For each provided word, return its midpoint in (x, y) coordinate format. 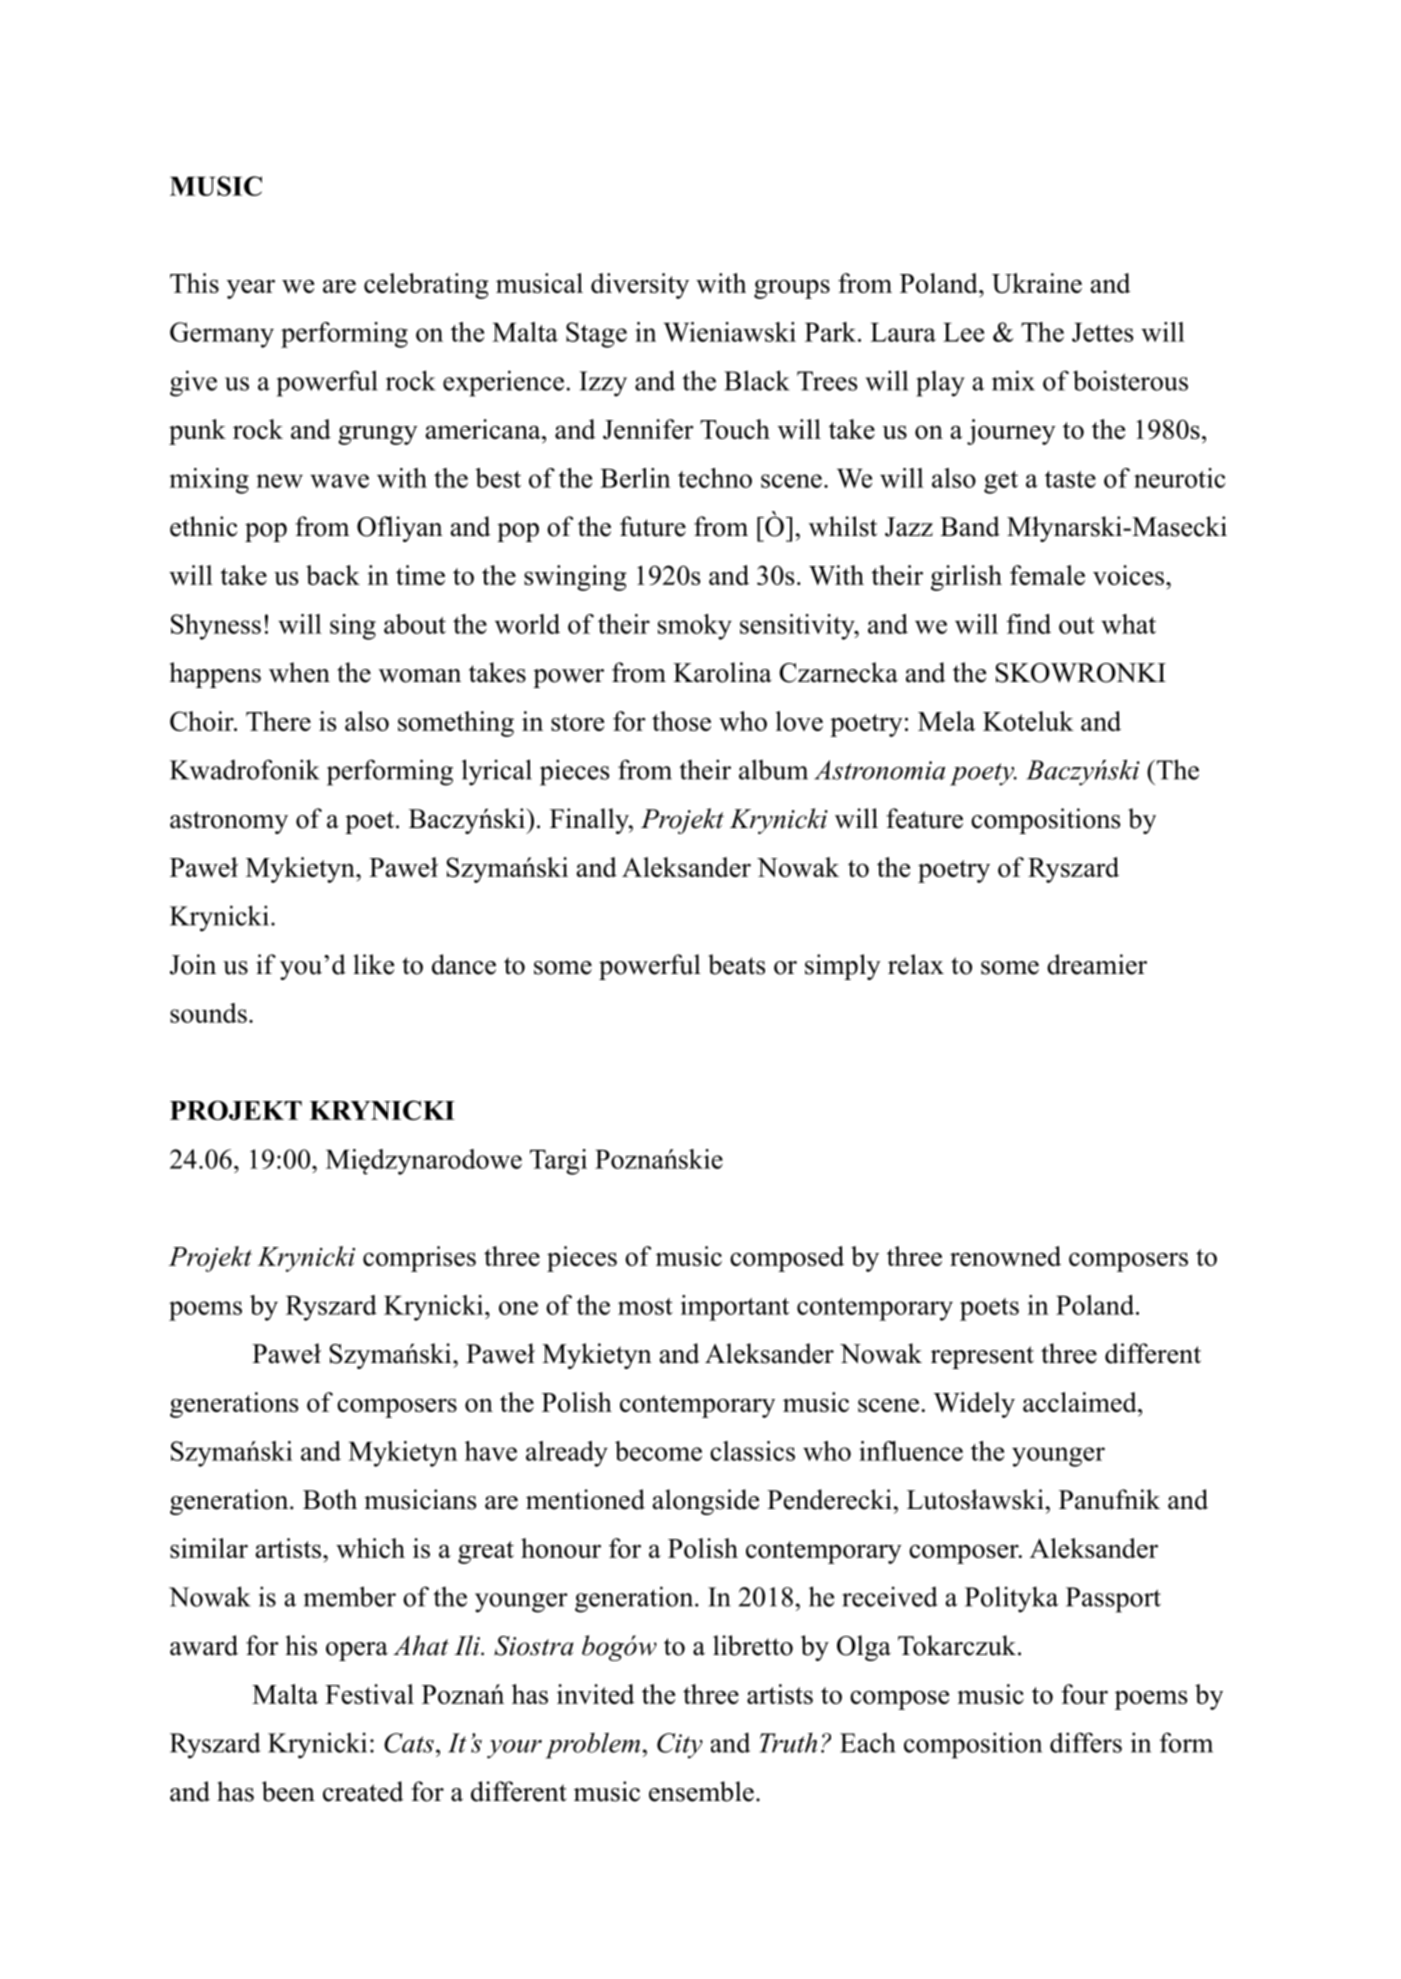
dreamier (1097, 964)
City (680, 1746)
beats (736, 964)
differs (1086, 1742)
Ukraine (1037, 283)
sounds (208, 1013)
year (251, 289)
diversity (640, 286)
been (288, 1791)
